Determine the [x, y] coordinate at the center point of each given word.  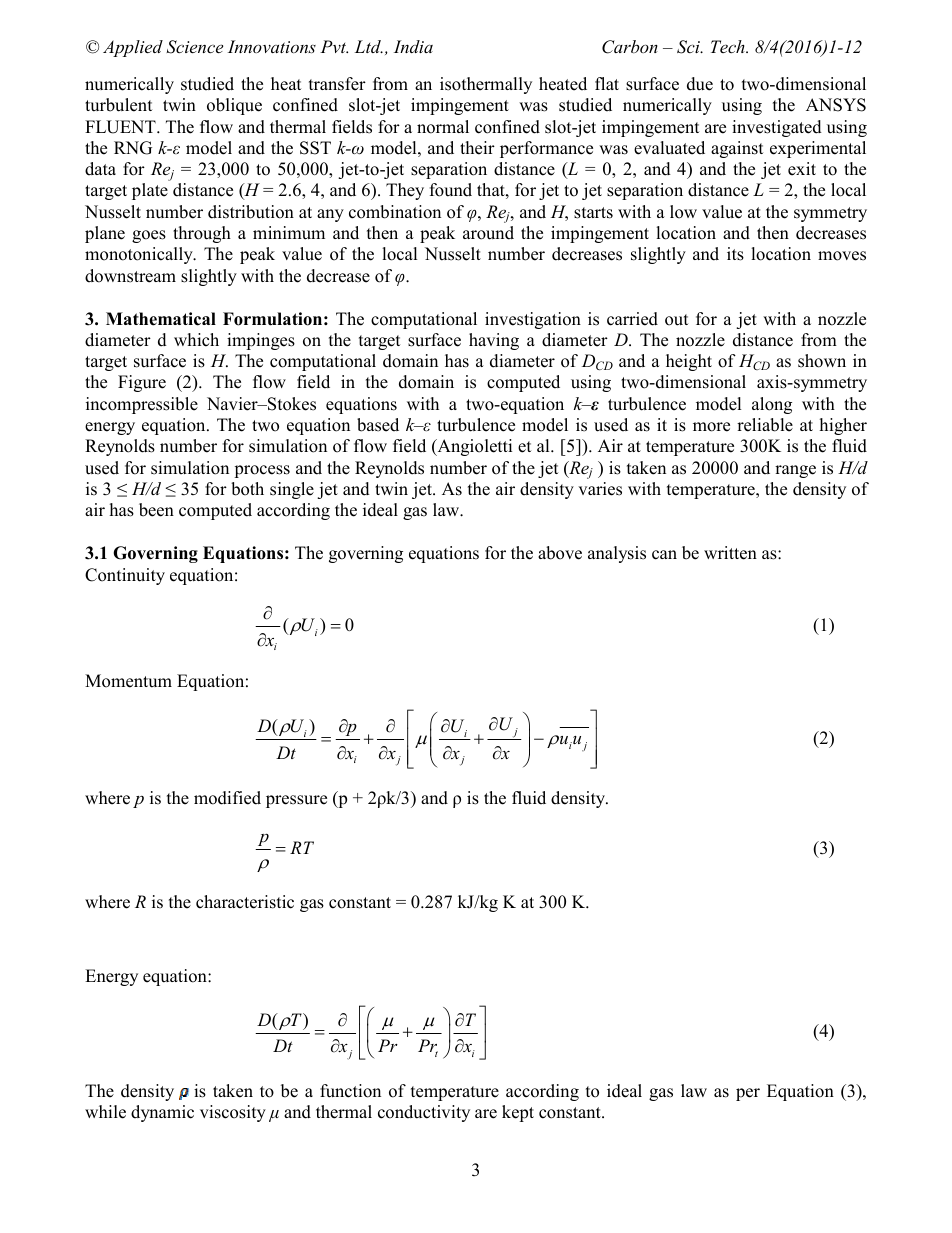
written [730, 553]
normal [443, 127]
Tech [729, 46]
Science [194, 47]
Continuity [125, 576]
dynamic [162, 1113]
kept [518, 1113]
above [560, 553]
